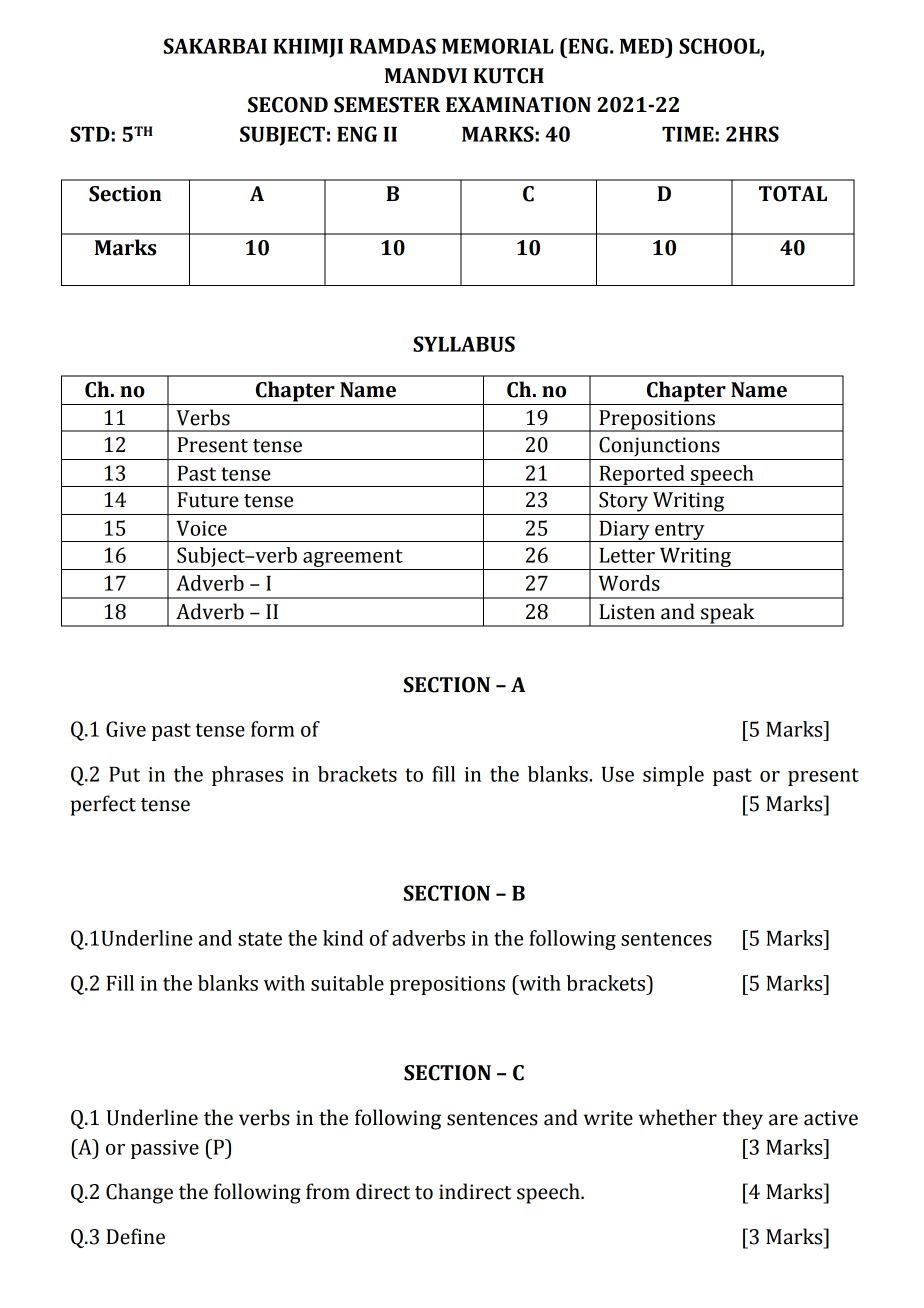  Describe the element at coordinates (498, 46) in the document. I see `MEMORIAL` at that location.
